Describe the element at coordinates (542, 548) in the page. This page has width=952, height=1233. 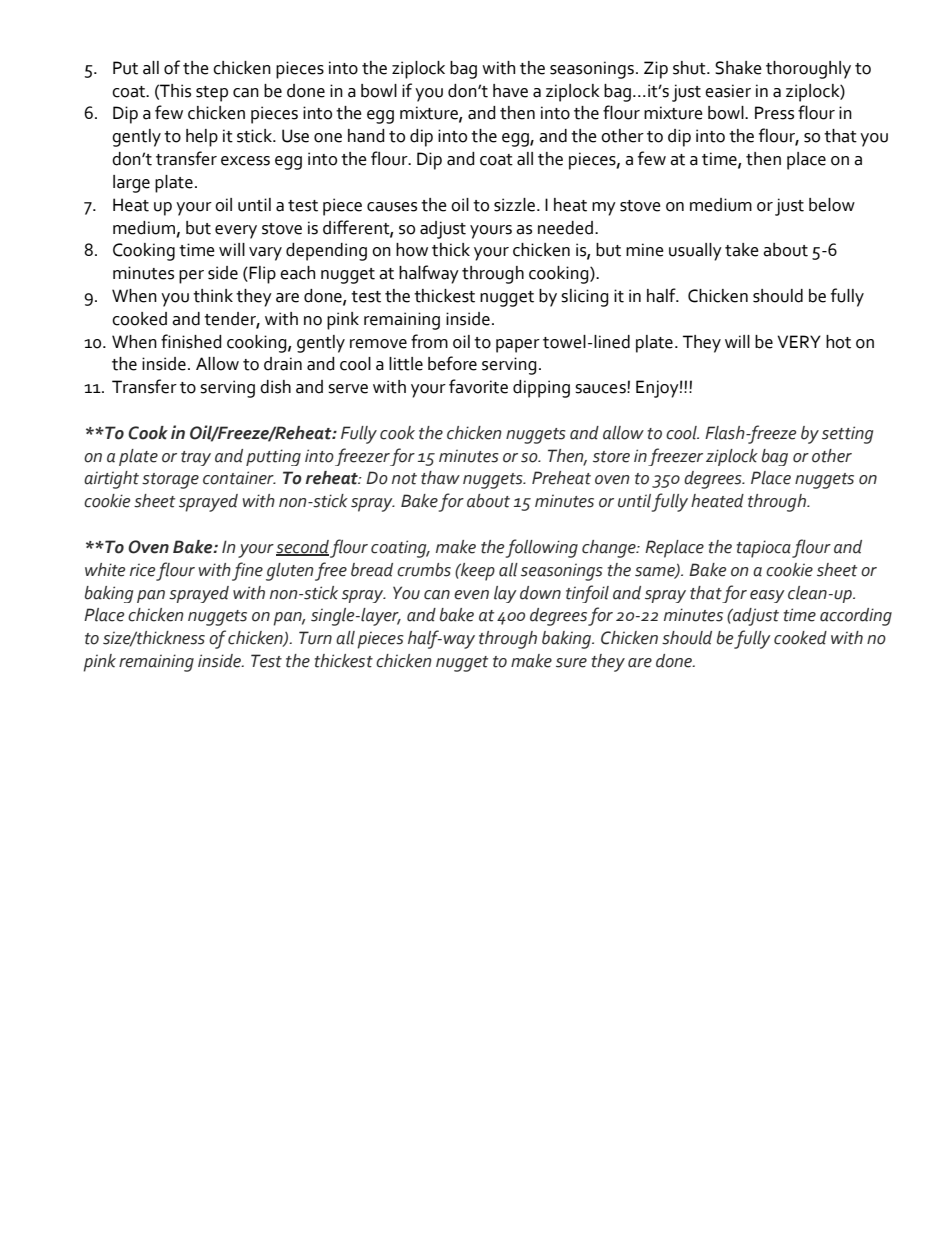
I see `following` at that location.
